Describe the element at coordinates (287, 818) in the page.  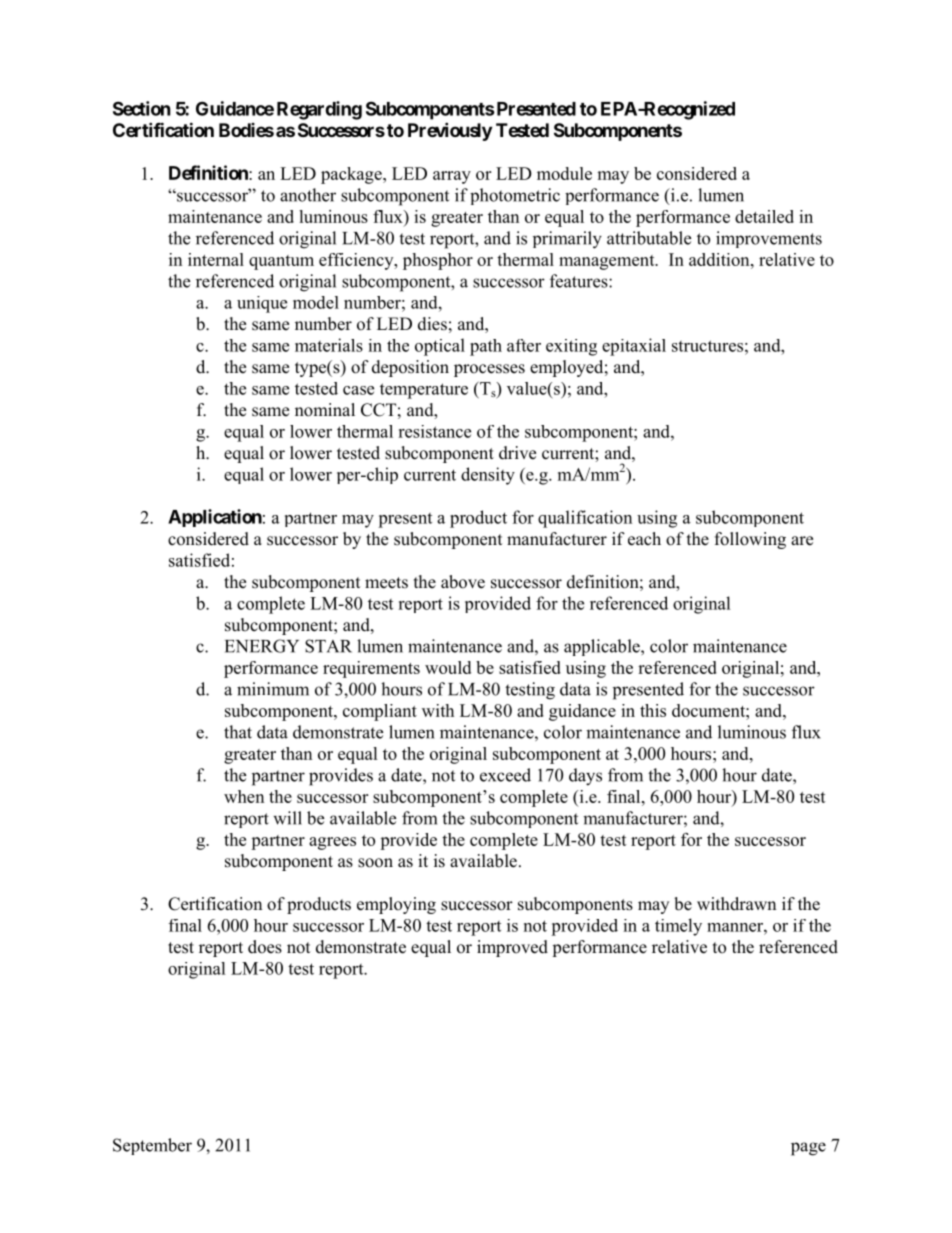
I see `will` at that location.
